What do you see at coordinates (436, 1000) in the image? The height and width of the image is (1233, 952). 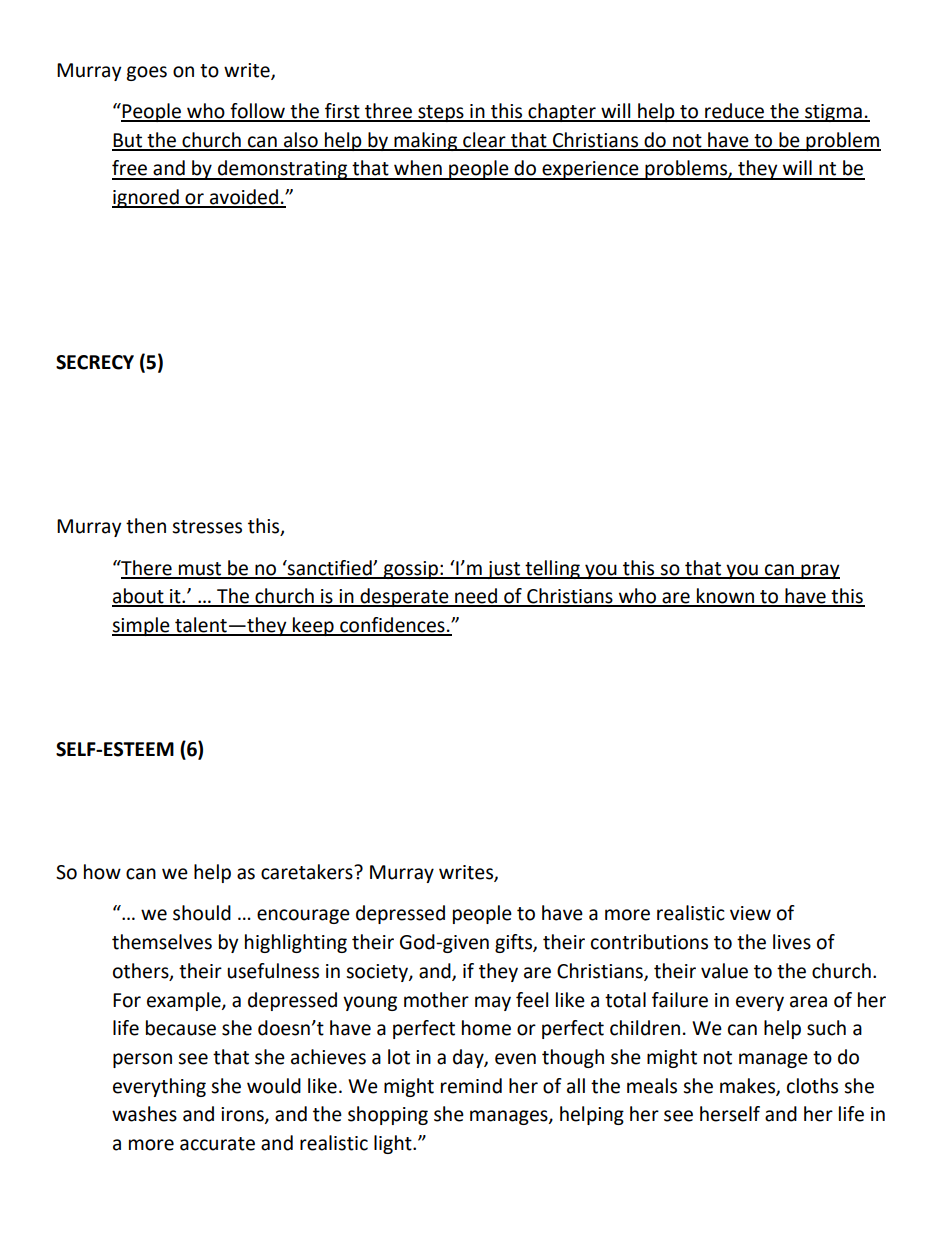 I see `mother` at bounding box center [436, 1000].
